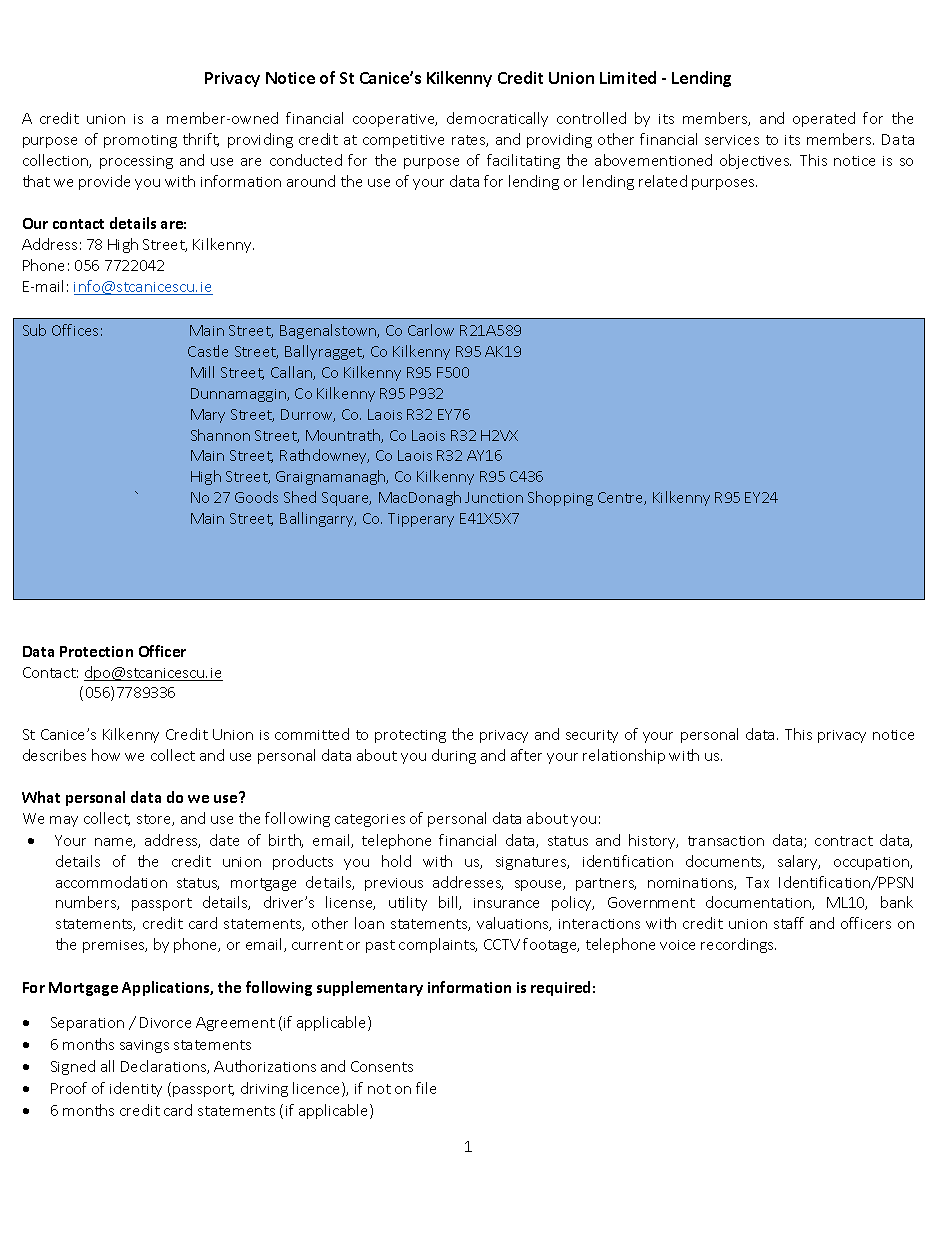 The width and height of the page is (952, 1233). What do you see at coordinates (396, 861) in the page?
I see `hold` at bounding box center [396, 861].
